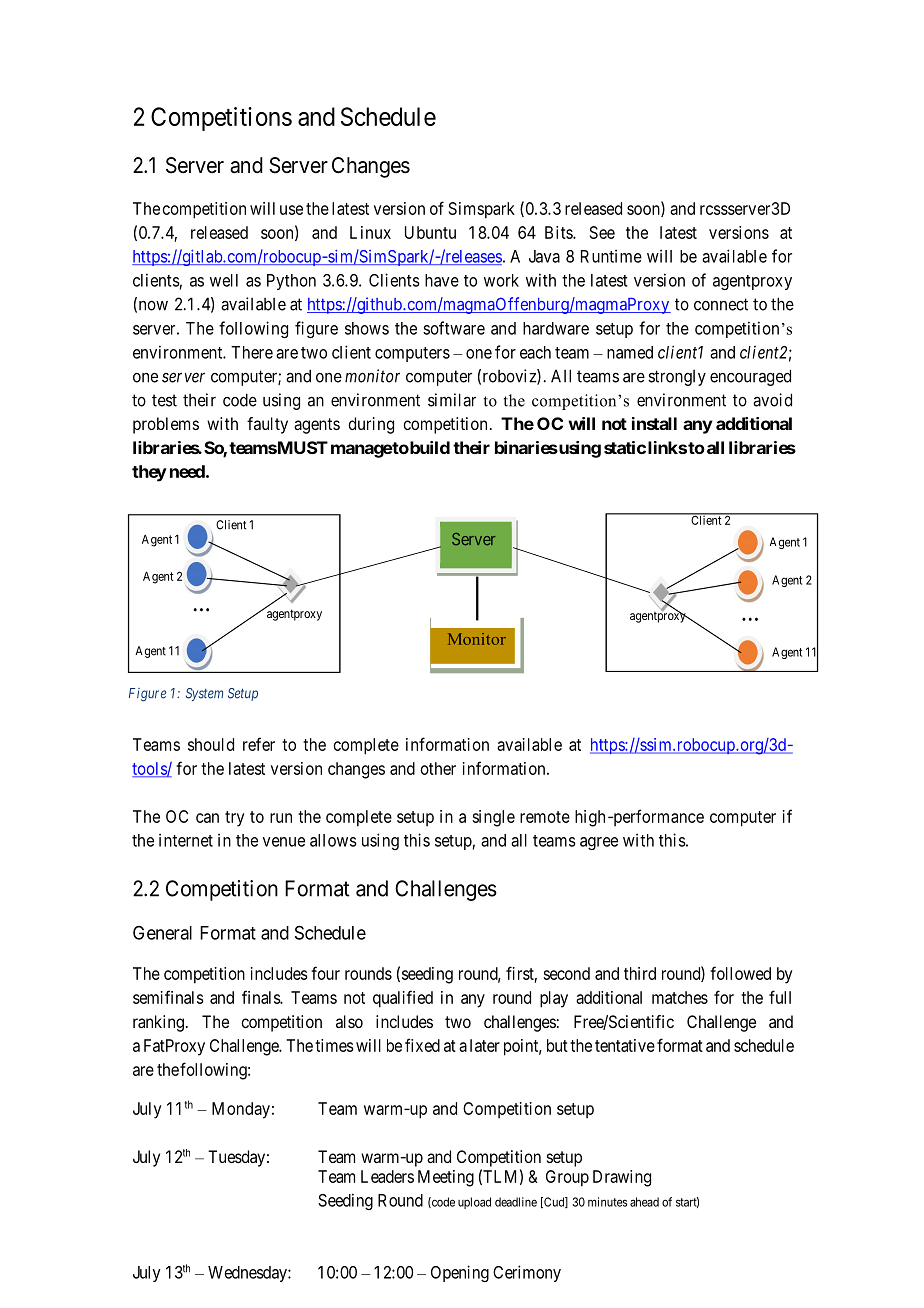 The image size is (924, 1308). Describe the element at coordinates (430, 232) in the page. I see `Ubuntu` at that location.
